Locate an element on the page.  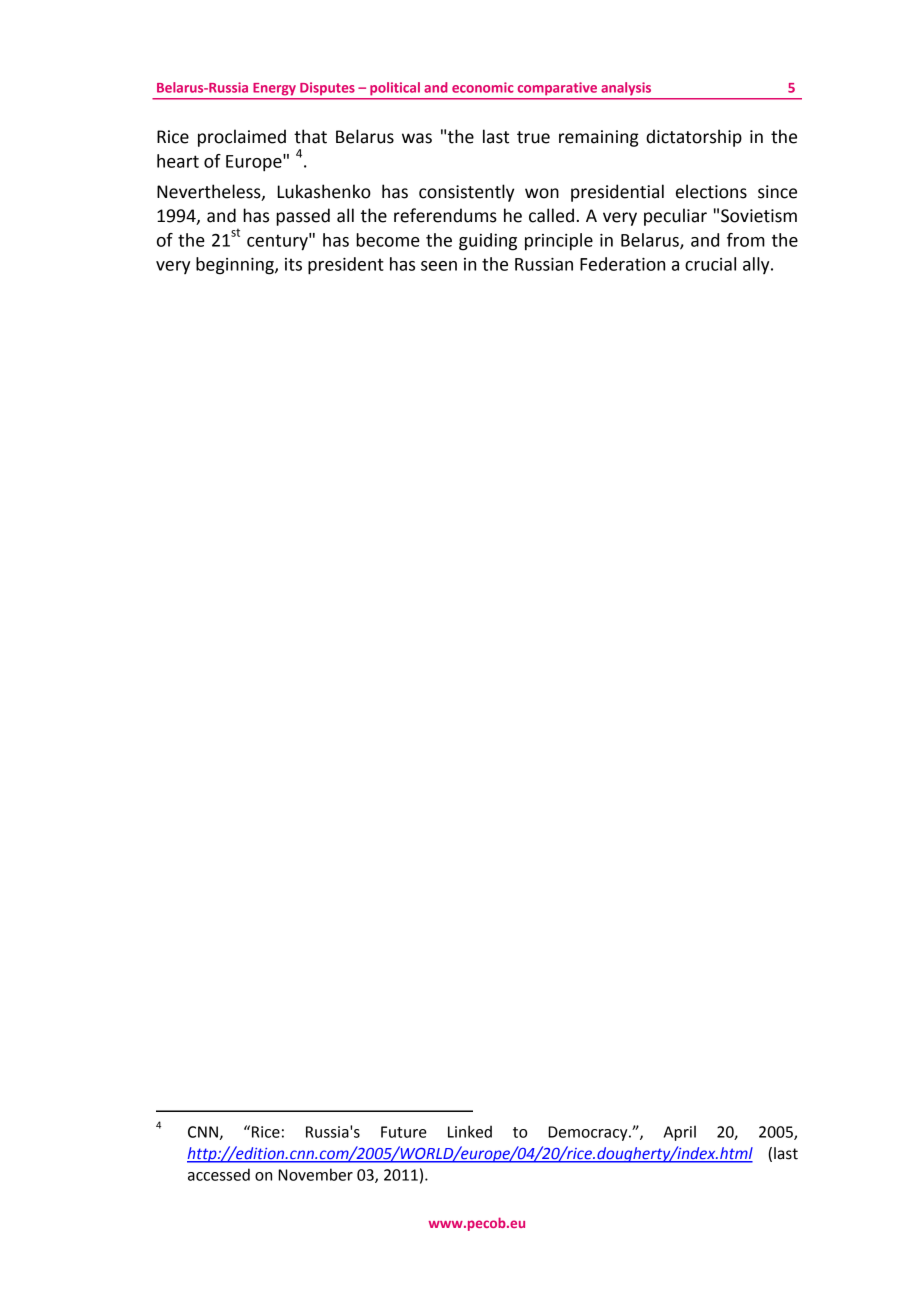
April is located at coordinates (680, 1133).
